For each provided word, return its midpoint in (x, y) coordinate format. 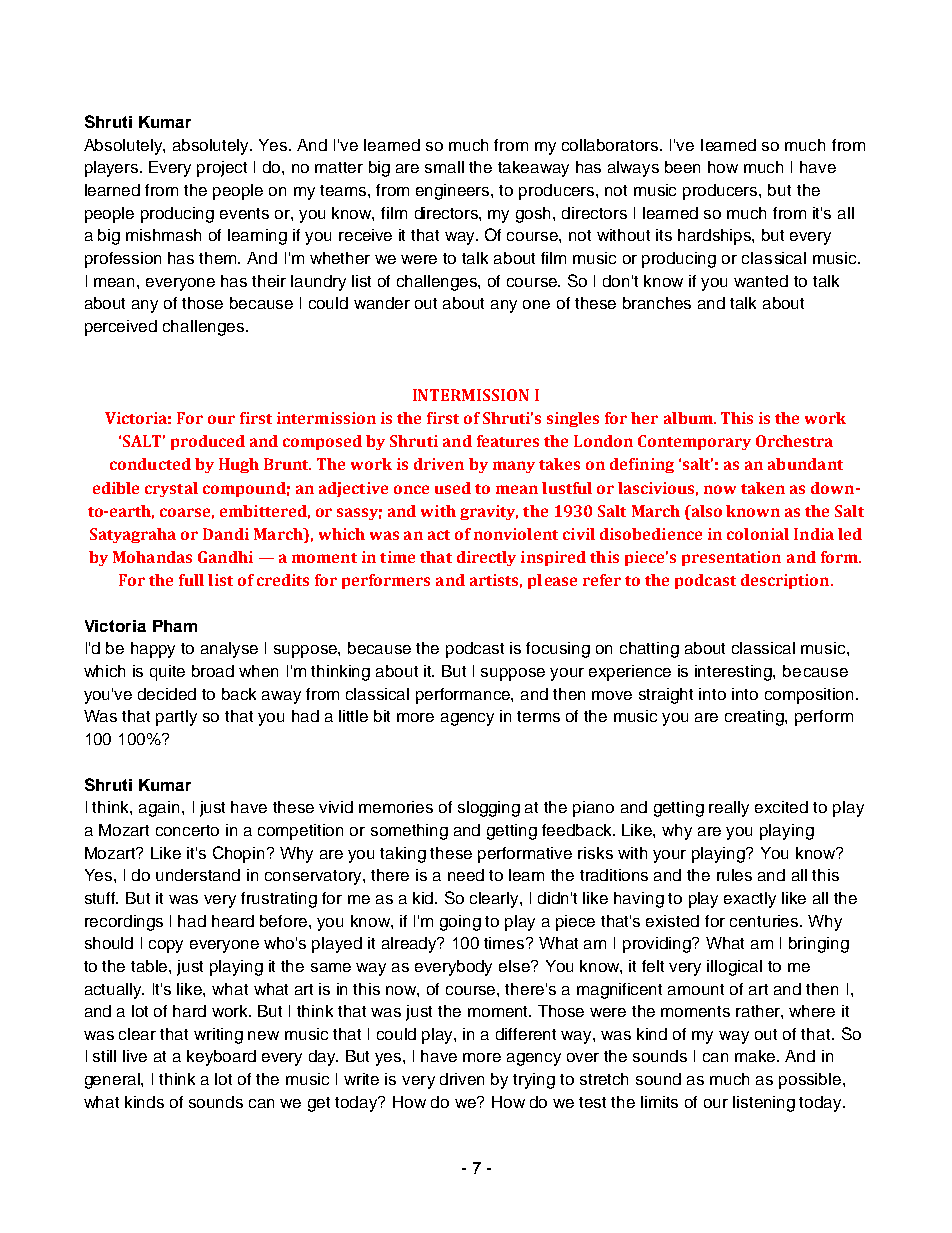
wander (382, 303)
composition (811, 696)
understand (198, 875)
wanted (761, 281)
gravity (489, 512)
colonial (758, 534)
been (682, 167)
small (444, 167)
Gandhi (225, 557)
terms (538, 716)
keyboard (221, 1058)
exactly (750, 900)
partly (176, 718)
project (222, 169)
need (466, 875)
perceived (121, 328)
